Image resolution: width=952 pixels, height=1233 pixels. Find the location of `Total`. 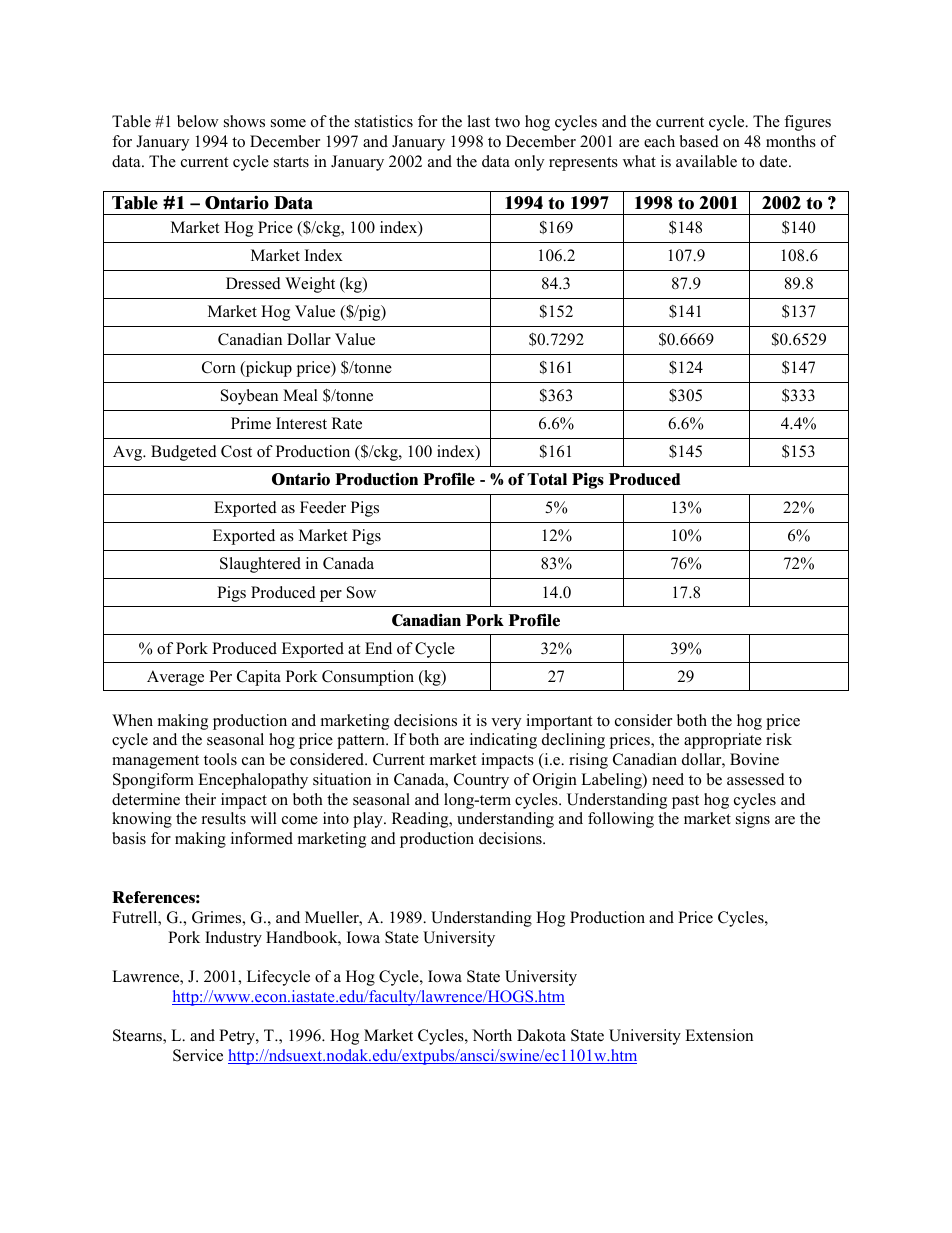

Total is located at coordinates (547, 479).
